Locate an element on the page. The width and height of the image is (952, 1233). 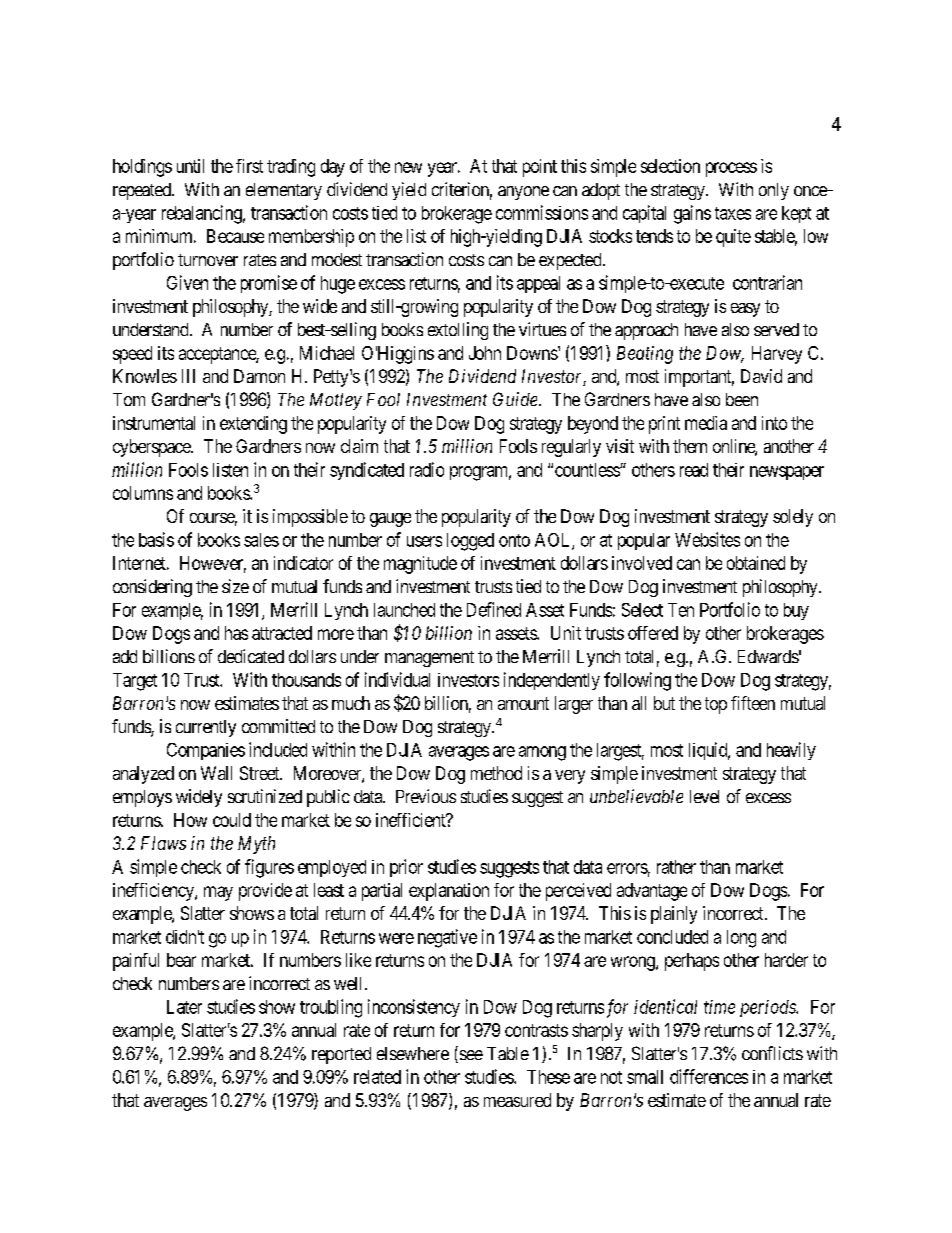
Flaws is located at coordinates (163, 843).
